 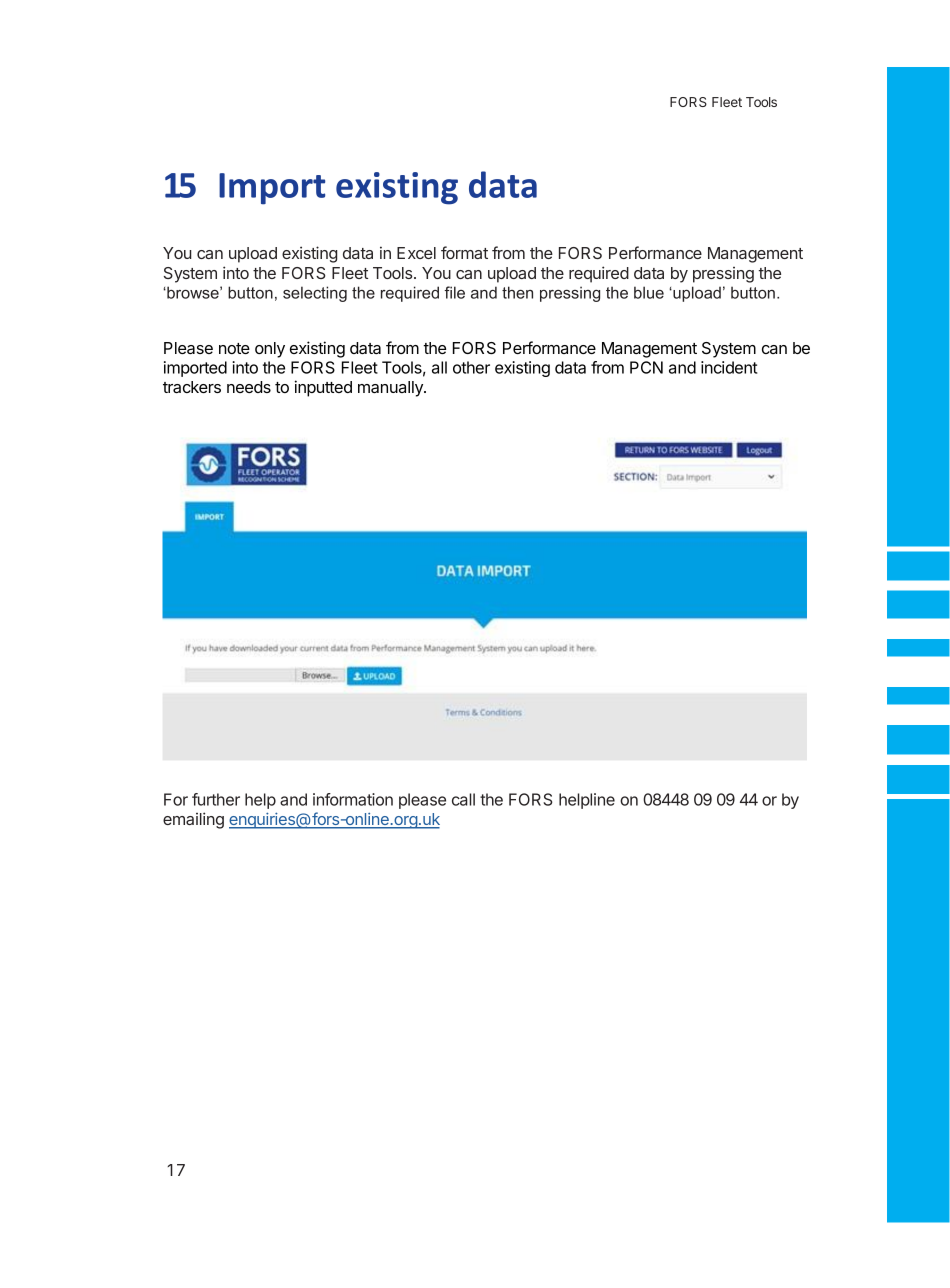 I want to click on incident, so click(x=729, y=367).
